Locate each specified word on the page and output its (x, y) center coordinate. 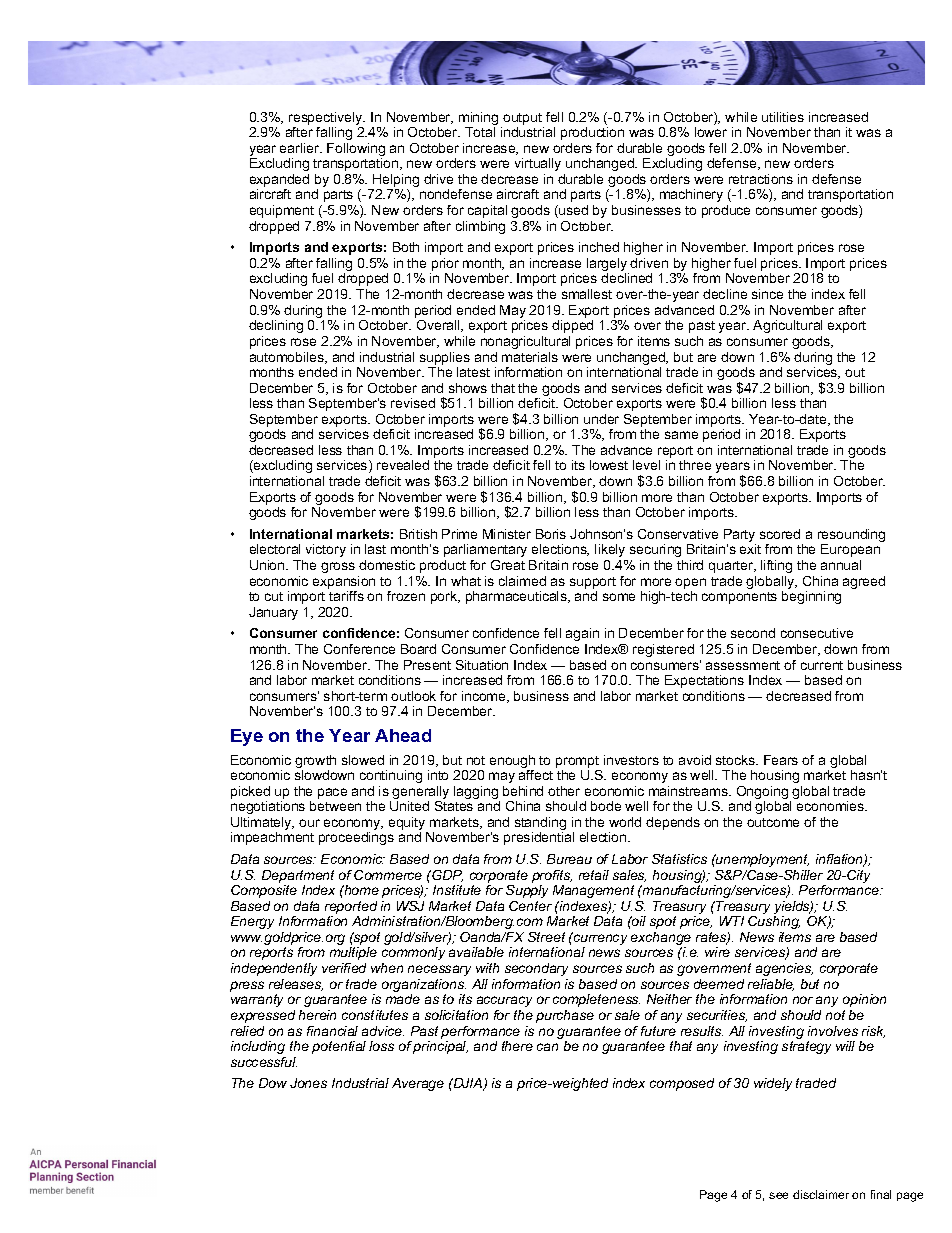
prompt (577, 762)
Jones (308, 1083)
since (767, 294)
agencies (784, 969)
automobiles (288, 358)
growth (315, 763)
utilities (783, 117)
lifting (776, 566)
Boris (551, 534)
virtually (538, 164)
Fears (781, 760)
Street (546, 937)
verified (344, 968)
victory (326, 550)
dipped (572, 326)
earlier (301, 148)
